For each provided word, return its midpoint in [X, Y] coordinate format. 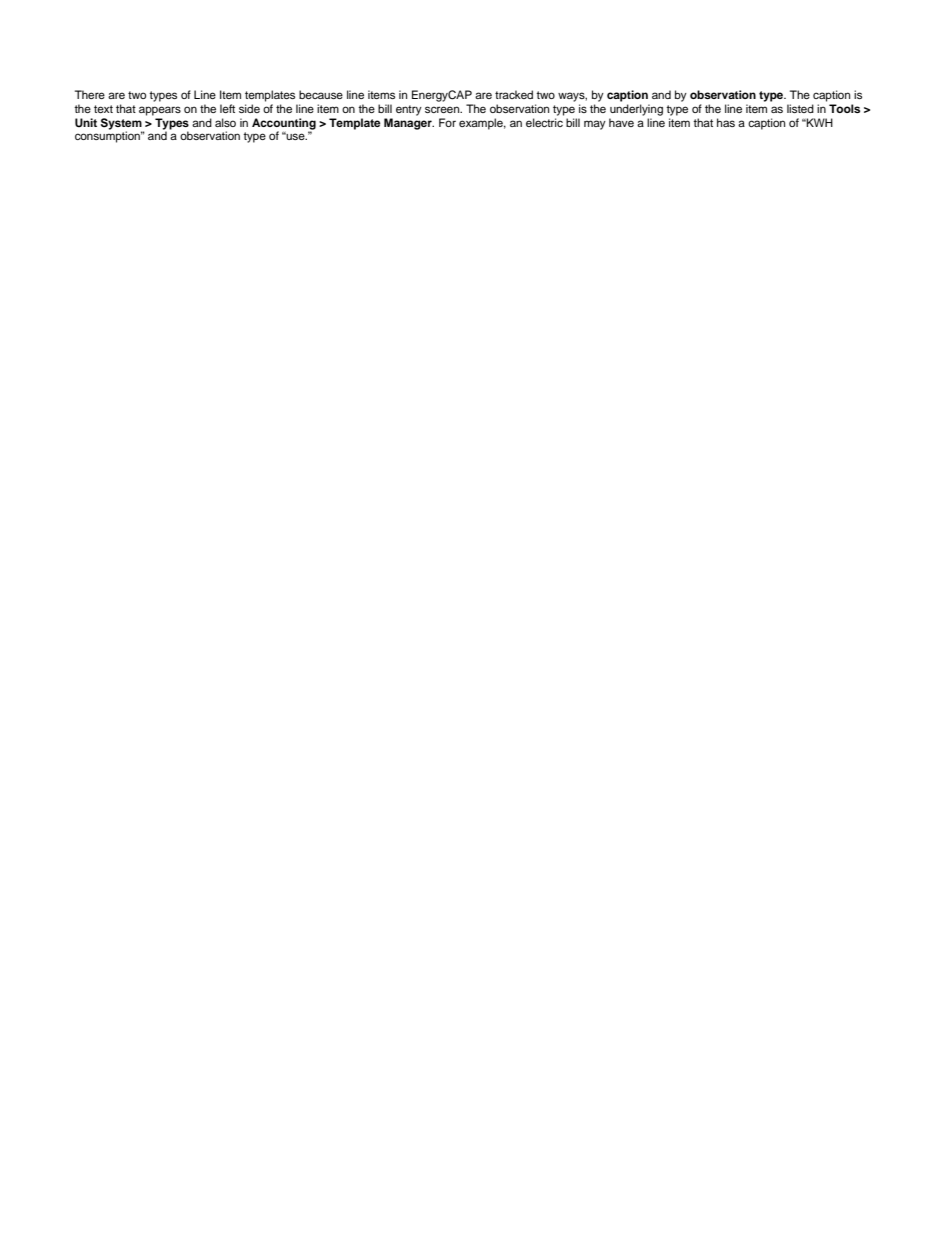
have [621, 122]
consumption [109, 136]
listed [800, 108]
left [227, 108]
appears [160, 111]
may [595, 125]
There [90, 94]
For [447, 122]
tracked [514, 94]
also [225, 122]
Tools [844, 108]
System [122, 125]
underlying [636, 110]
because [321, 94]
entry [409, 110]
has [726, 122]
